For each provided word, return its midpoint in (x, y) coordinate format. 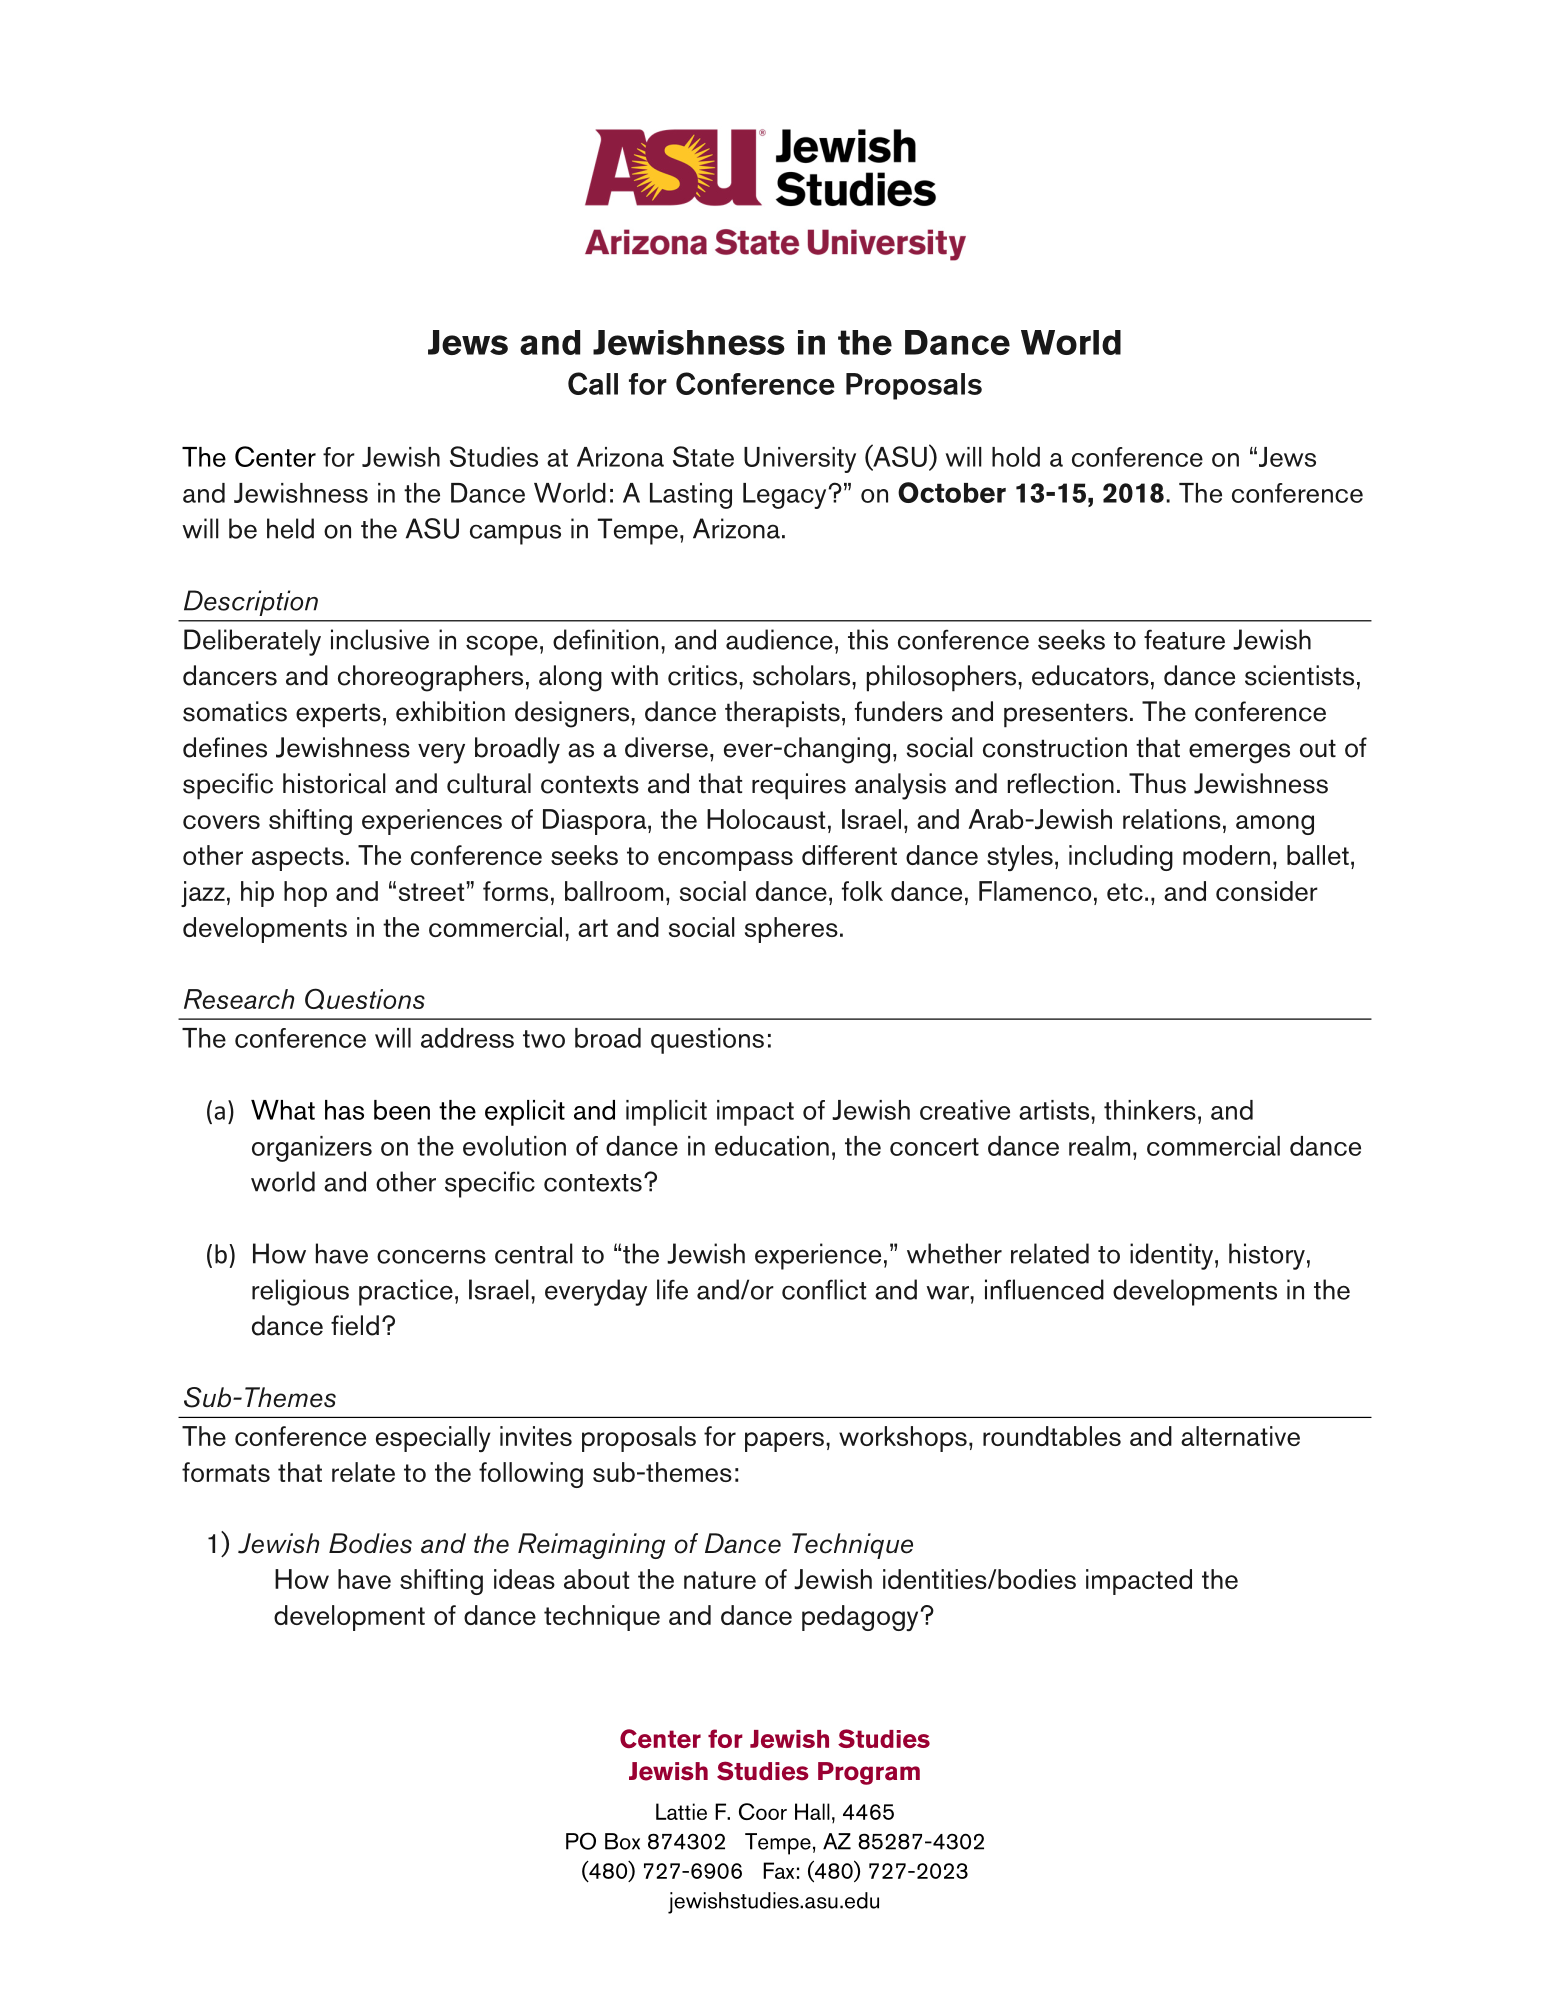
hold (1016, 457)
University (800, 460)
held (290, 528)
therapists (782, 714)
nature (720, 1580)
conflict (824, 1289)
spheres (791, 930)
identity (1173, 1256)
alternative (1240, 1436)
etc (1125, 892)
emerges (1239, 753)
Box (622, 1841)
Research (239, 999)
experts (338, 715)
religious (300, 1292)
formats (226, 1472)
